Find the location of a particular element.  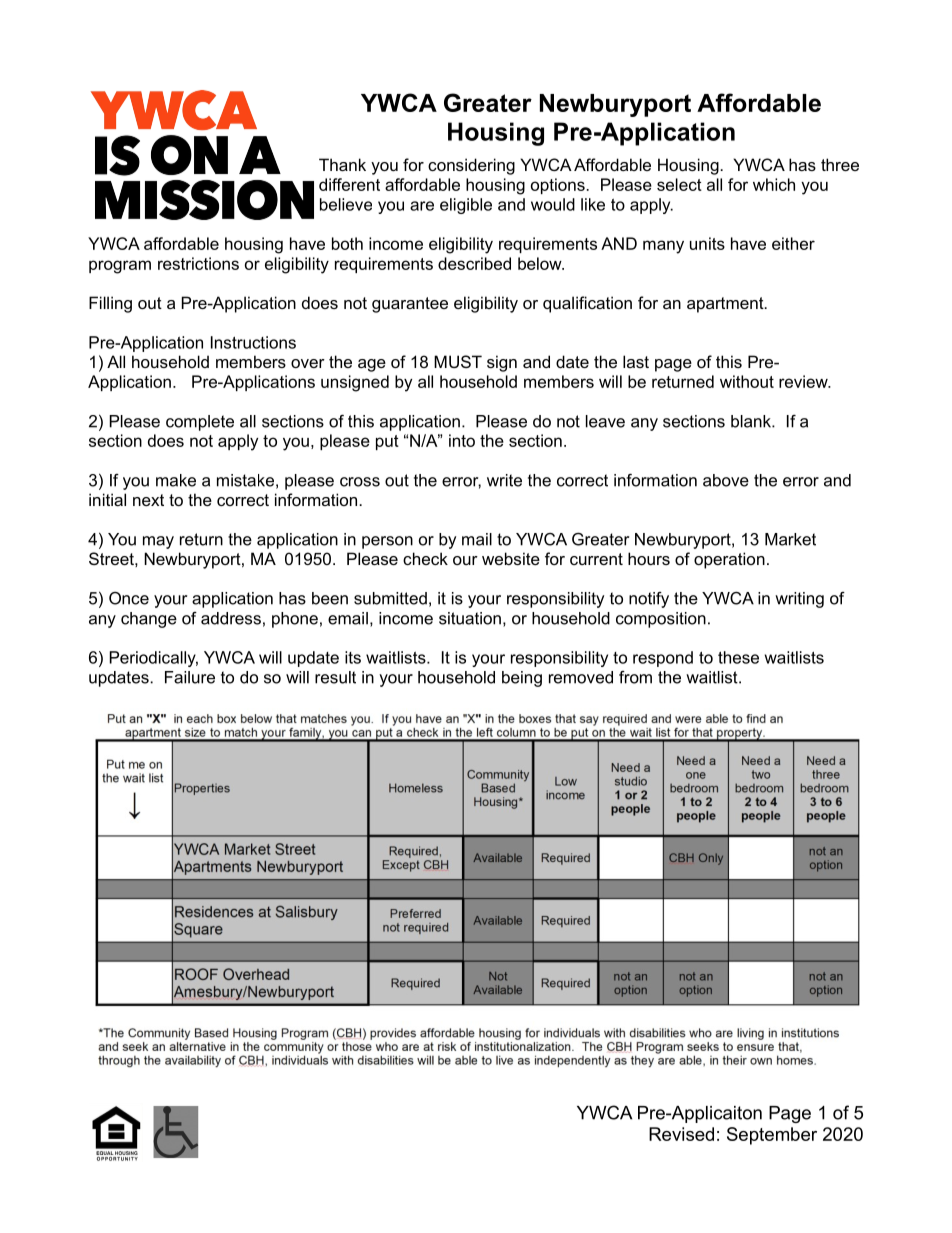

from is located at coordinates (635, 677).
